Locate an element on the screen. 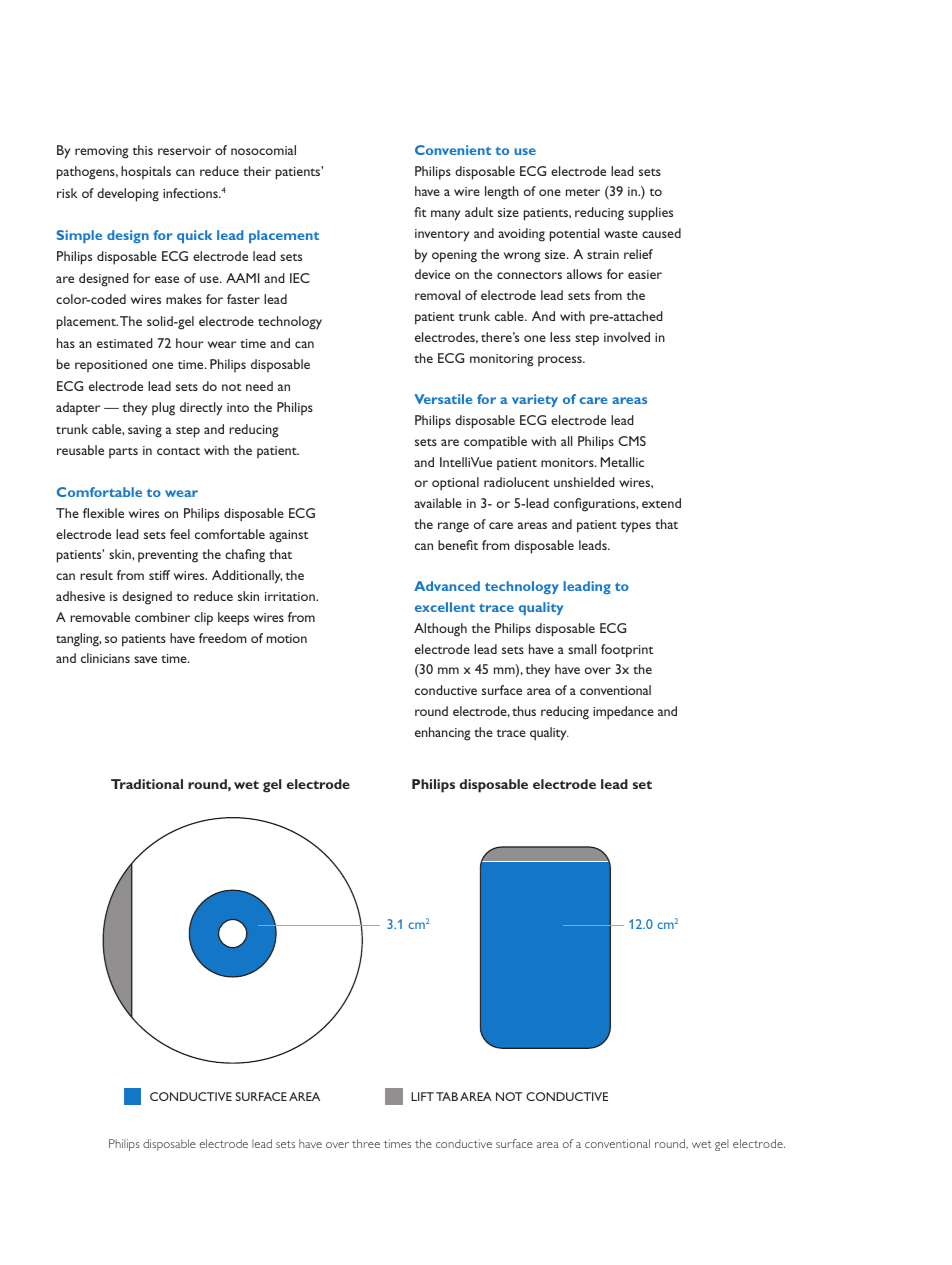 Image resolution: width=952 pixels, height=1265 pixels. thus is located at coordinates (524, 711).
